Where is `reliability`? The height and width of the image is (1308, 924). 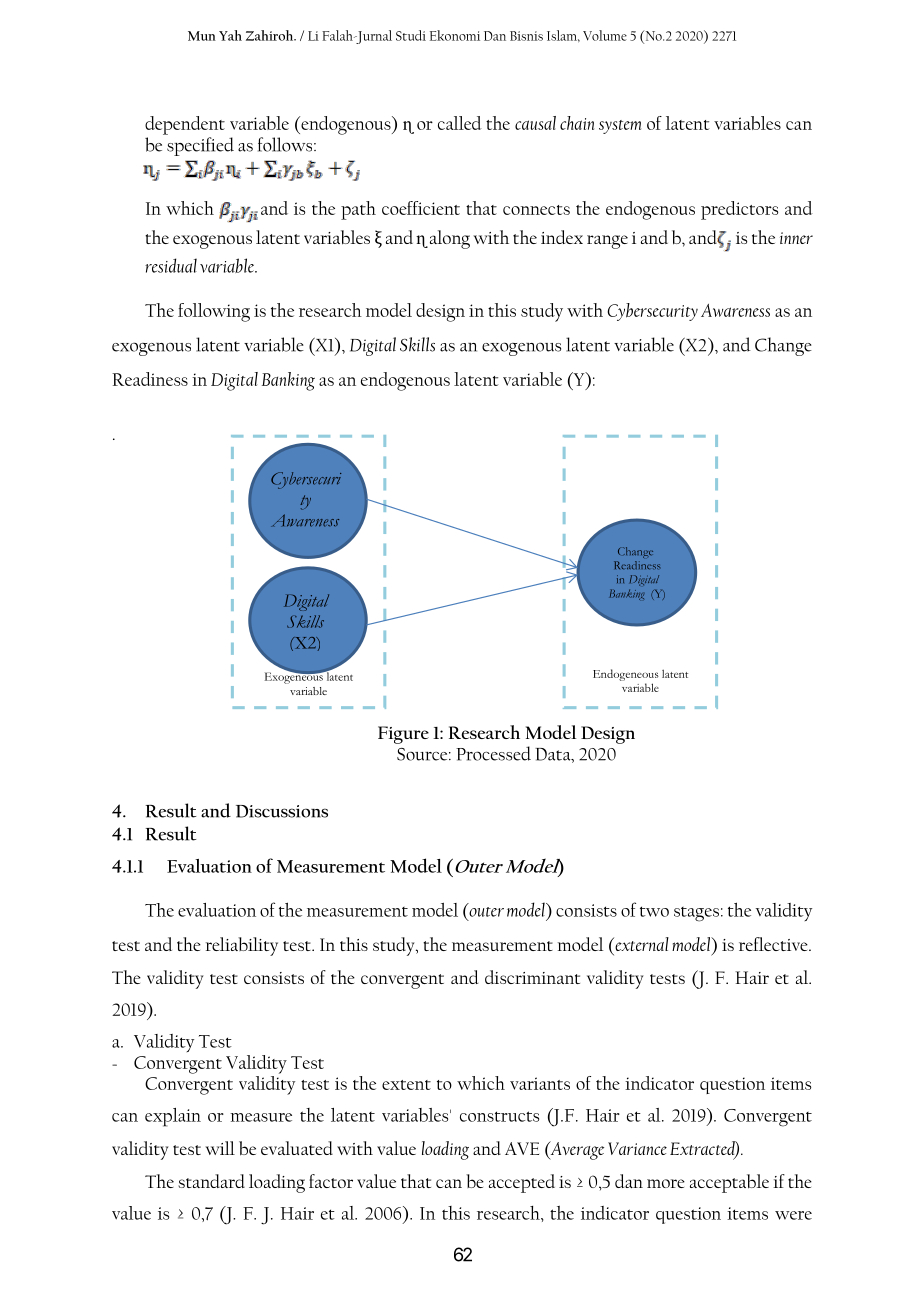 reliability is located at coordinates (242, 946).
